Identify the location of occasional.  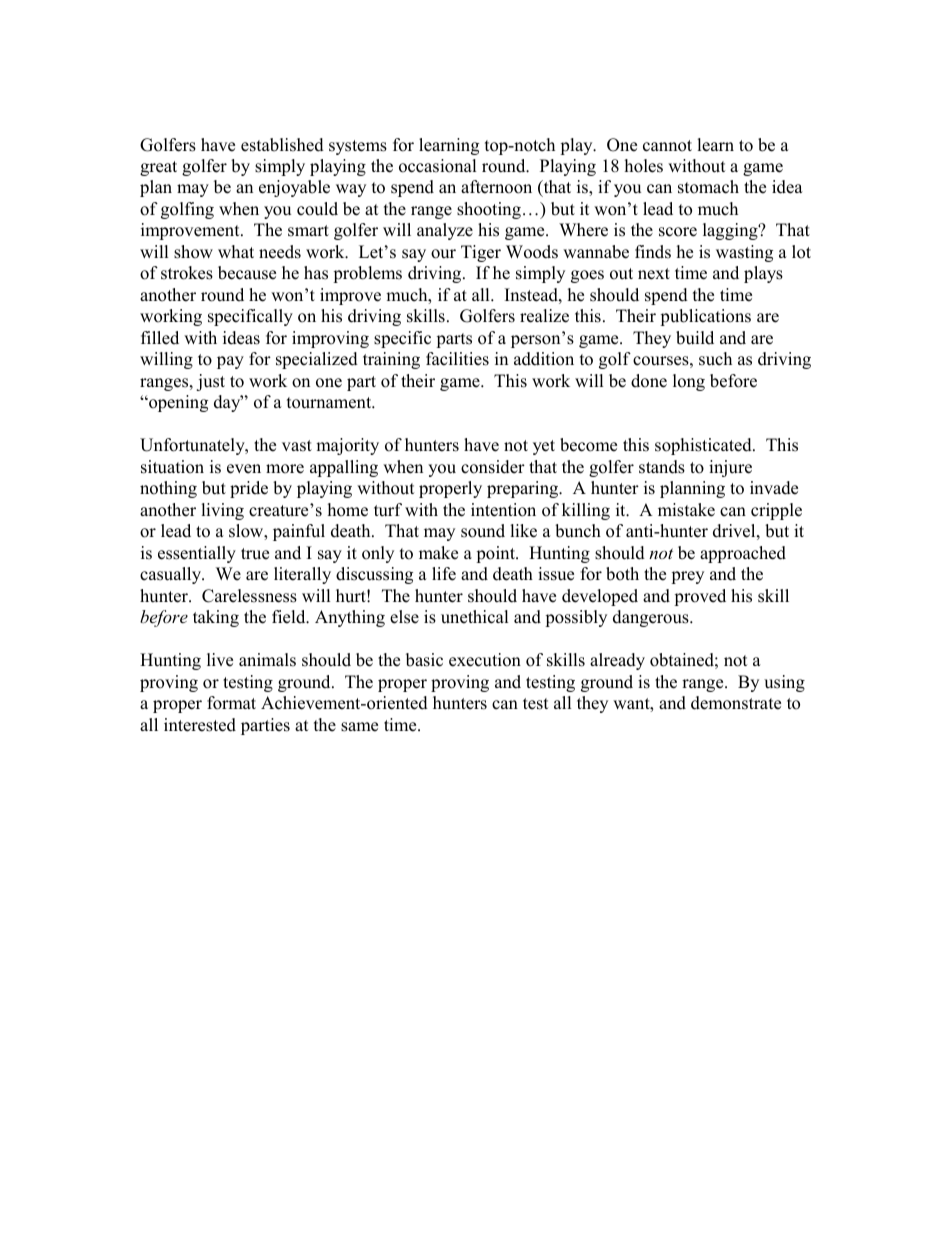
(438, 166).
